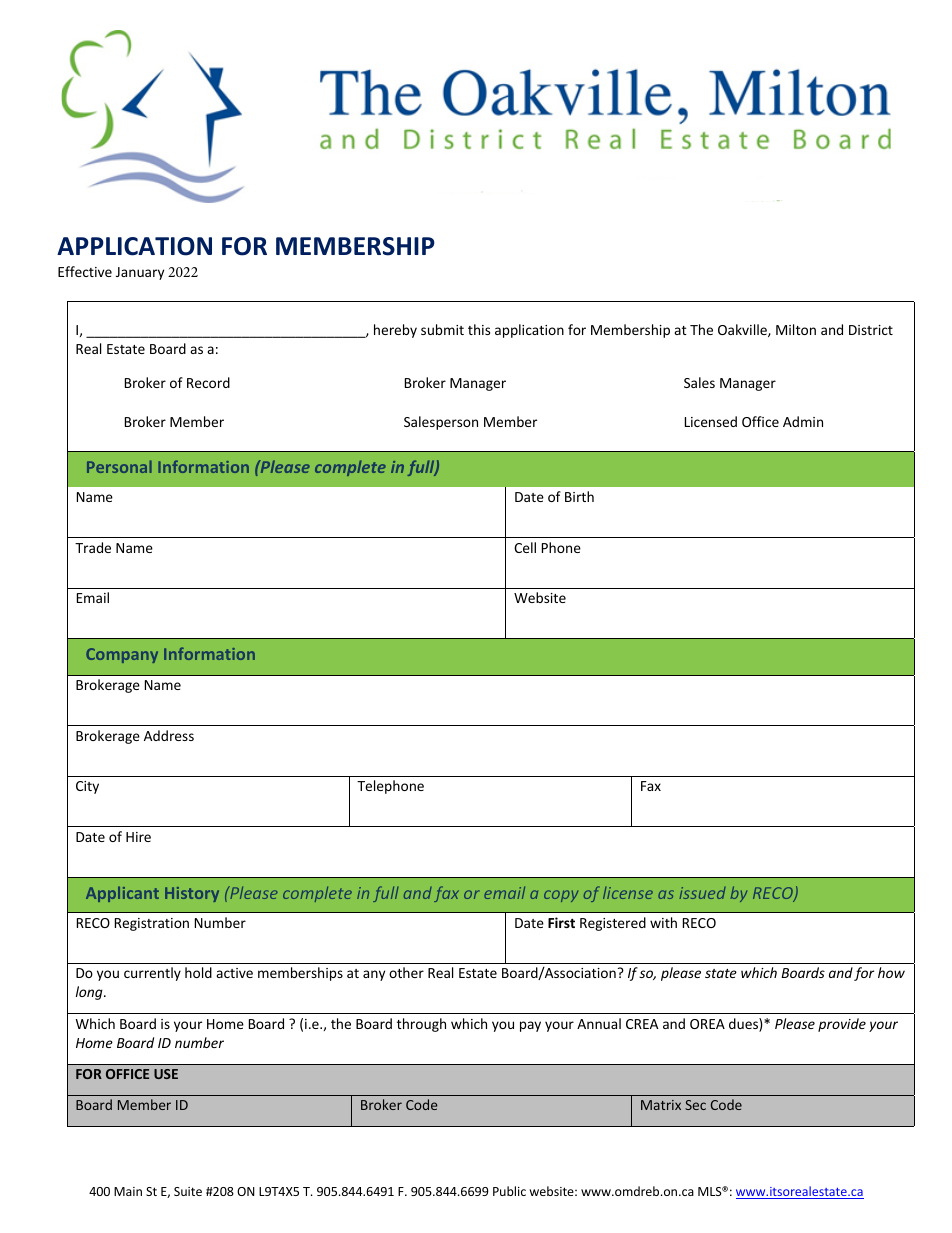 Image resolution: width=952 pixels, height=1233 pixels. I want to click on Admin, so click(803, 421).
